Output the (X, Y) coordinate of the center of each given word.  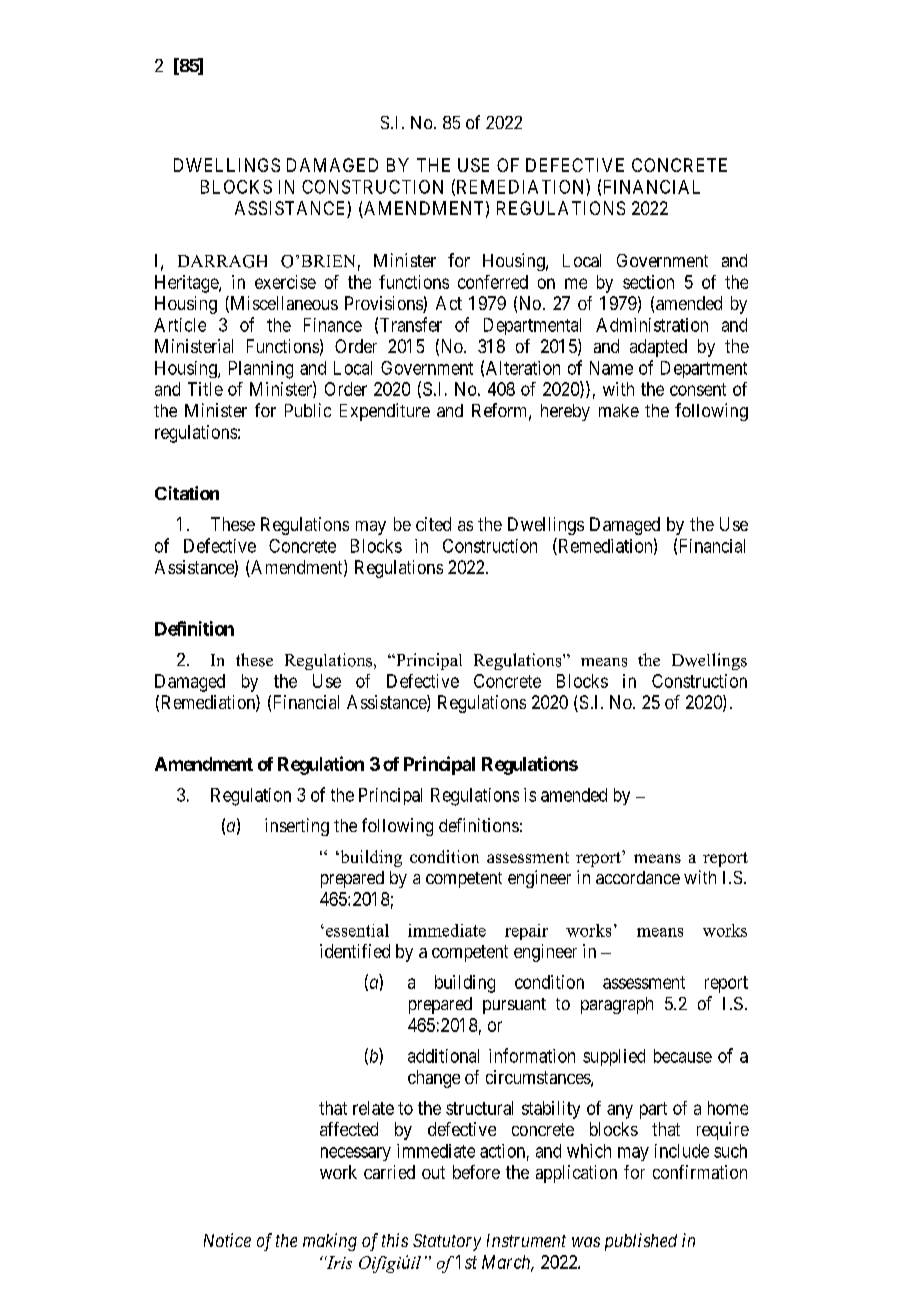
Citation (187, 493)
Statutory (447, 1242)
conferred (493, 282)
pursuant (514, 1006)
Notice (227, 1240)
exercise (285, 282)
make (619, 410)
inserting (297, 827)
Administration (652, 325)
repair (526, 932)
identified (355, 951)
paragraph (617, 1005)
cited (433, 524)
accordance (638, 877)
